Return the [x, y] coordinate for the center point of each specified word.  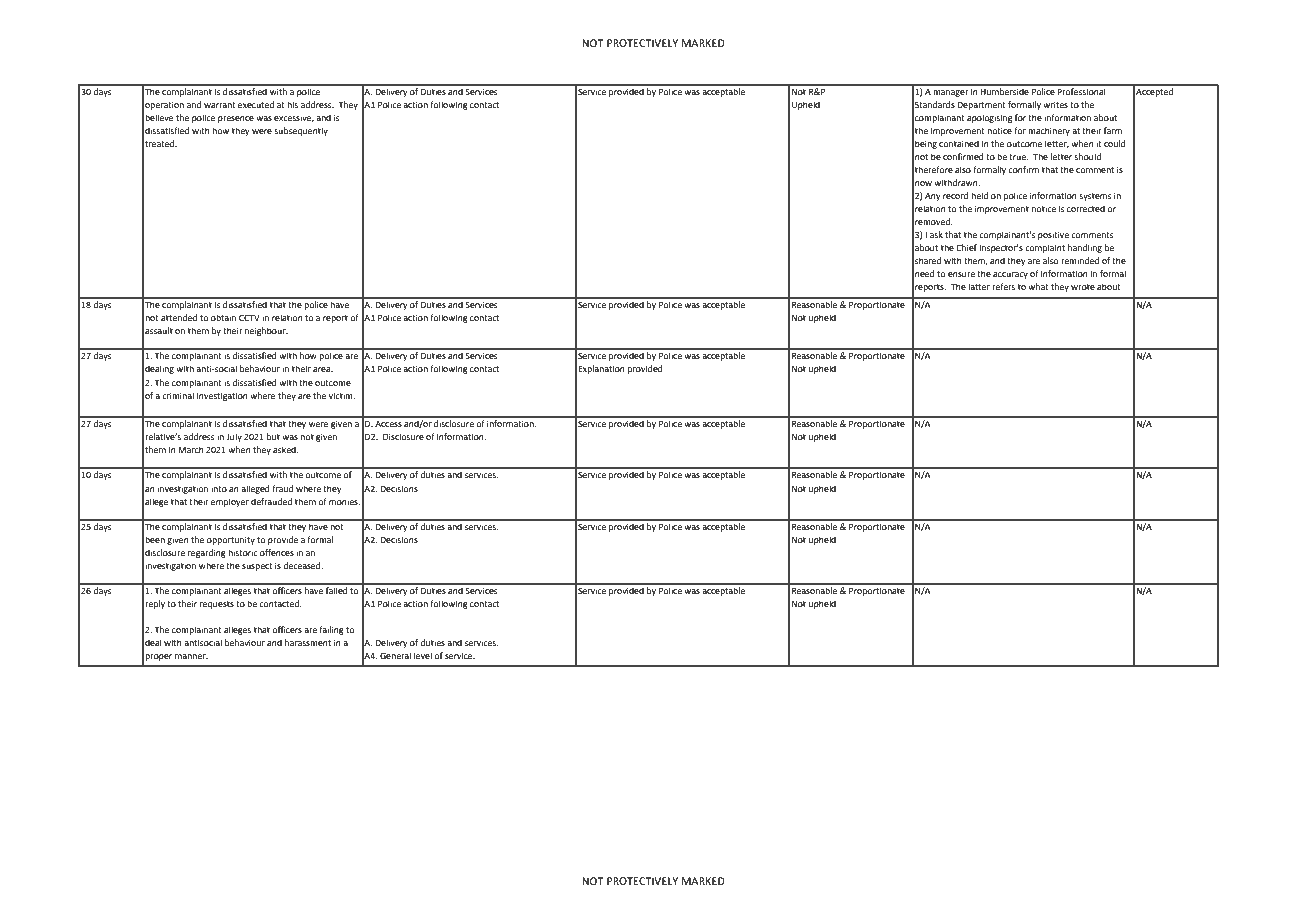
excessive [294, 119]
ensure [961, 274]
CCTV [249, 317]
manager [951, 93]
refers [1003, 286]
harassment [308, 642]
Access [388, 424]
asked [285, 449]
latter [979, 286]
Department [981, 106]
